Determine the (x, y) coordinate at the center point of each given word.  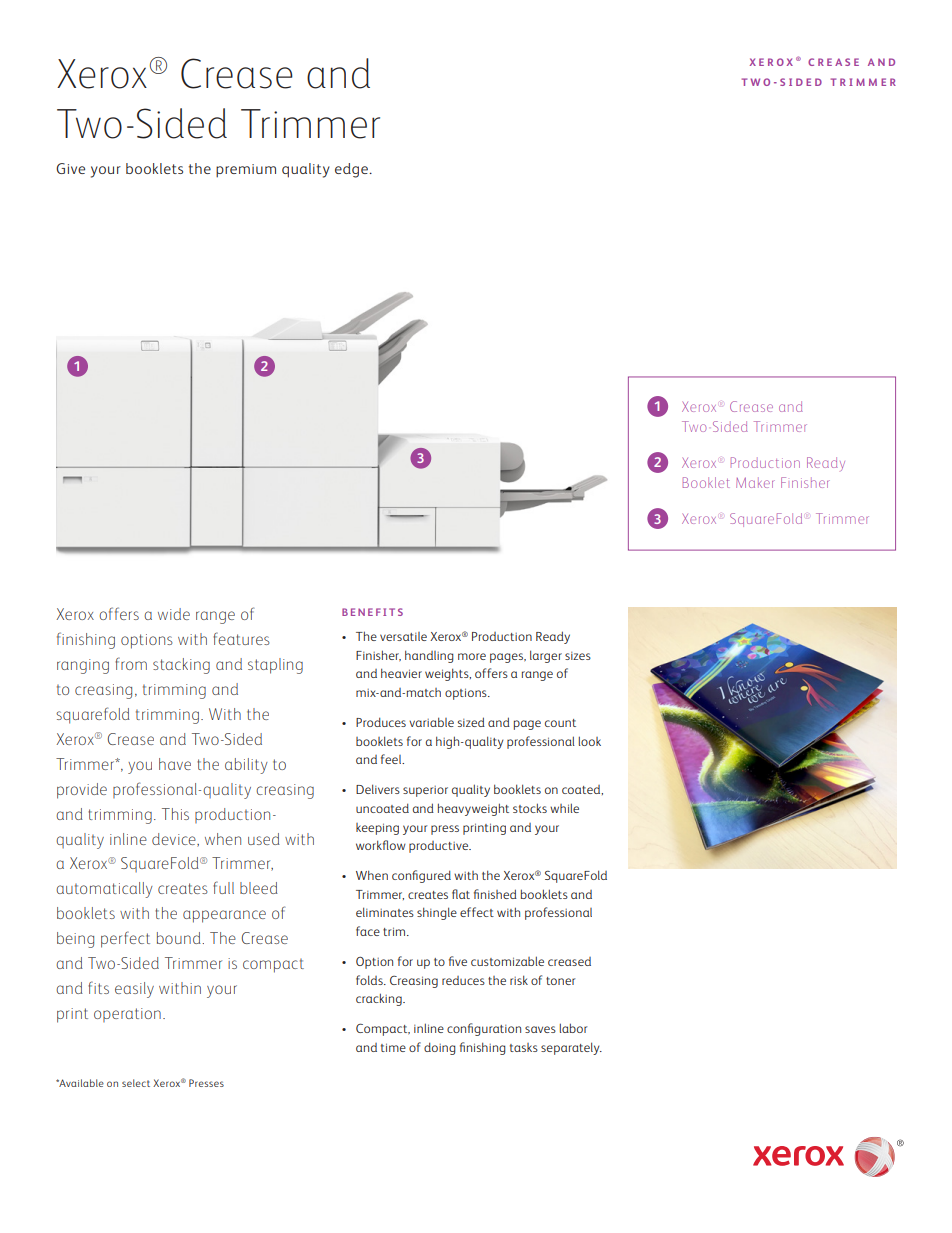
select (136, 1083)
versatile (403, 636)
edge (352, 170)
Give (70, 168)
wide (174, 614)
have (175, 764)
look (590, 741)
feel (392, 759)
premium (246, 171)
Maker (755, 482)
